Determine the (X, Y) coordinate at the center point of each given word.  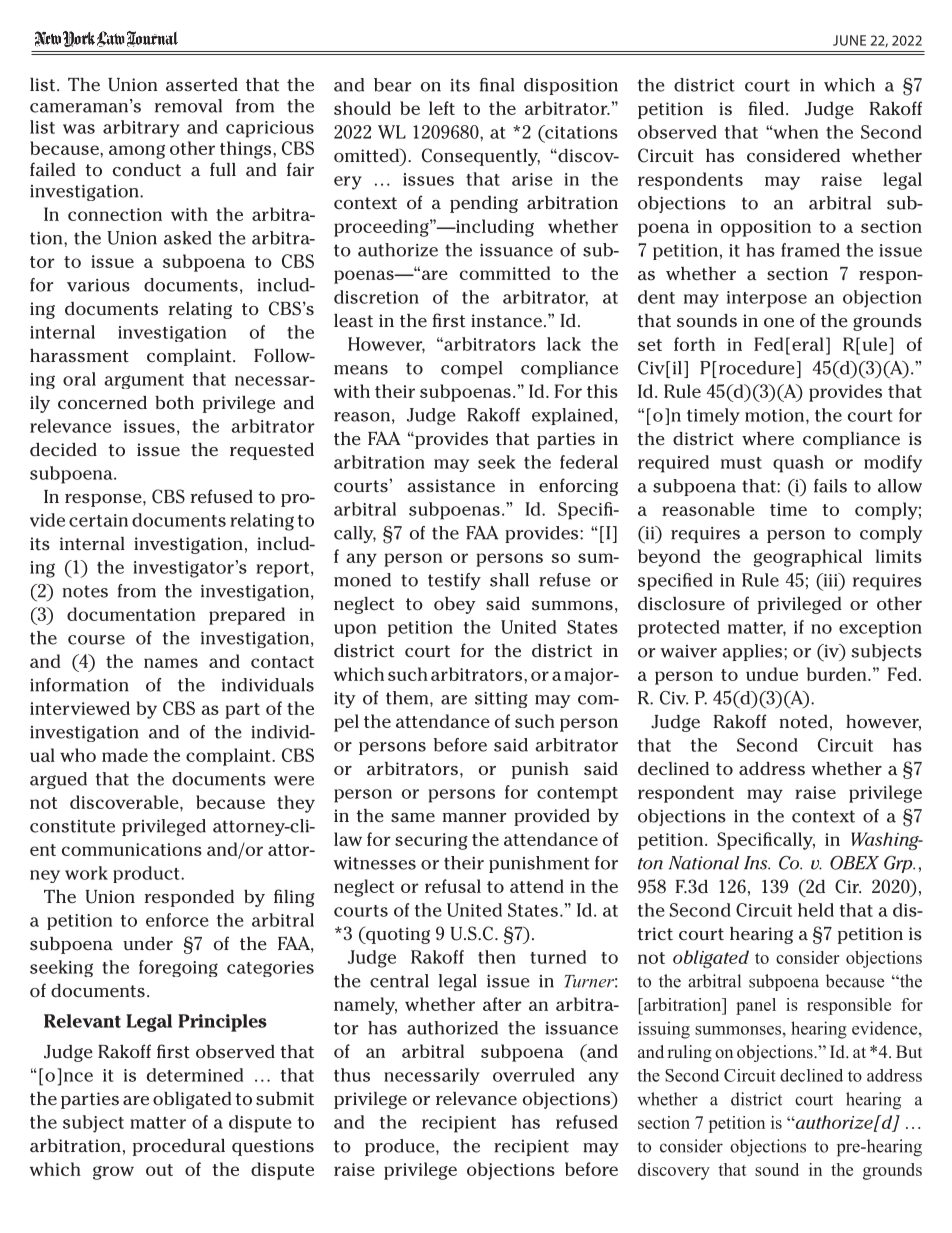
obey (455, 605)
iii (830, 580)
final (497, 85)
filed (766, 108)
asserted (202, 85)
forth (694, 344)
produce (401, 1147)
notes (85, 591)
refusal (453, 886)
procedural (179, 1147)
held (816, 910)
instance (508, 321)
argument (144, 381)
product (147, 874)
